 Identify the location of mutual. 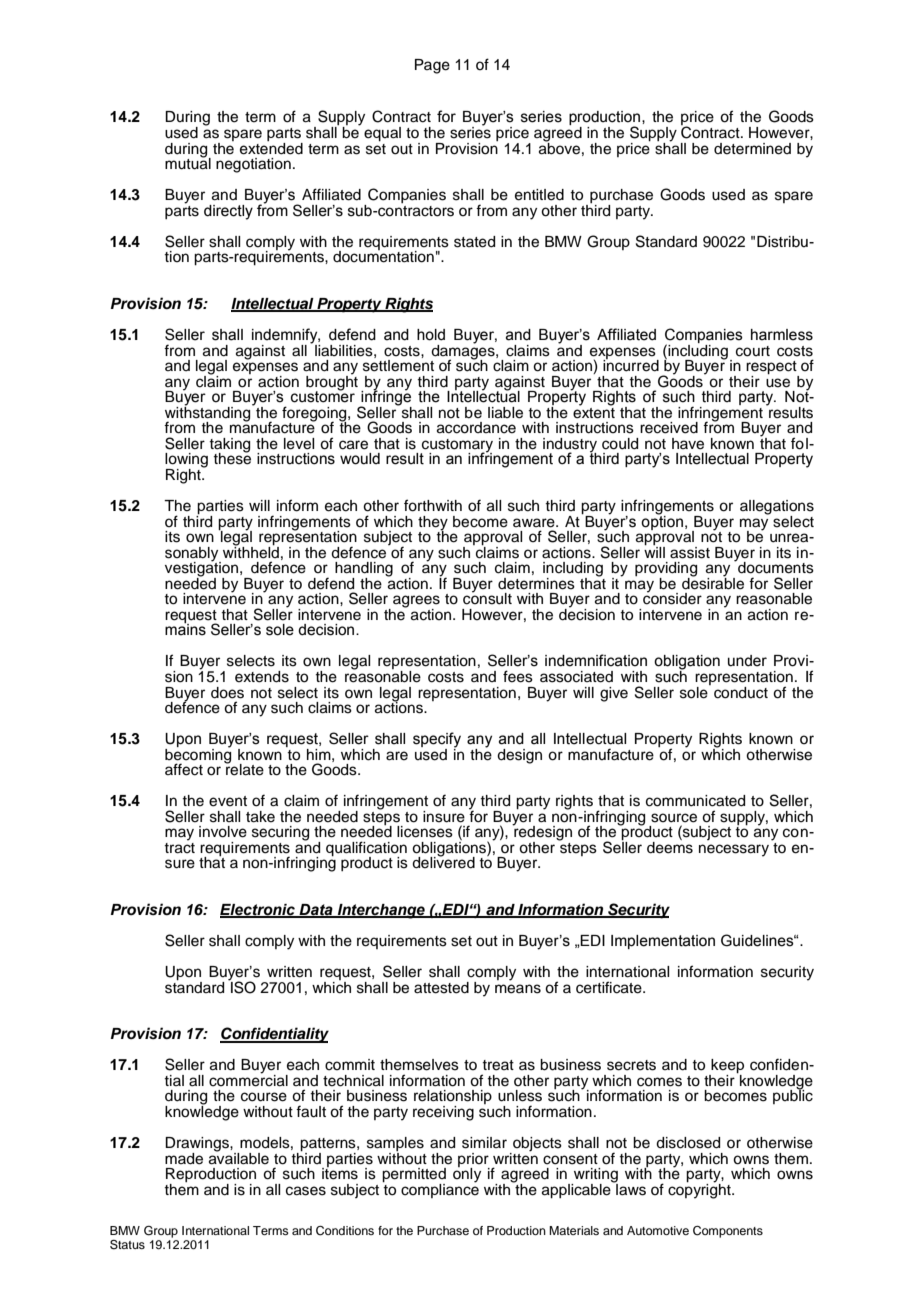
(188, 163).
